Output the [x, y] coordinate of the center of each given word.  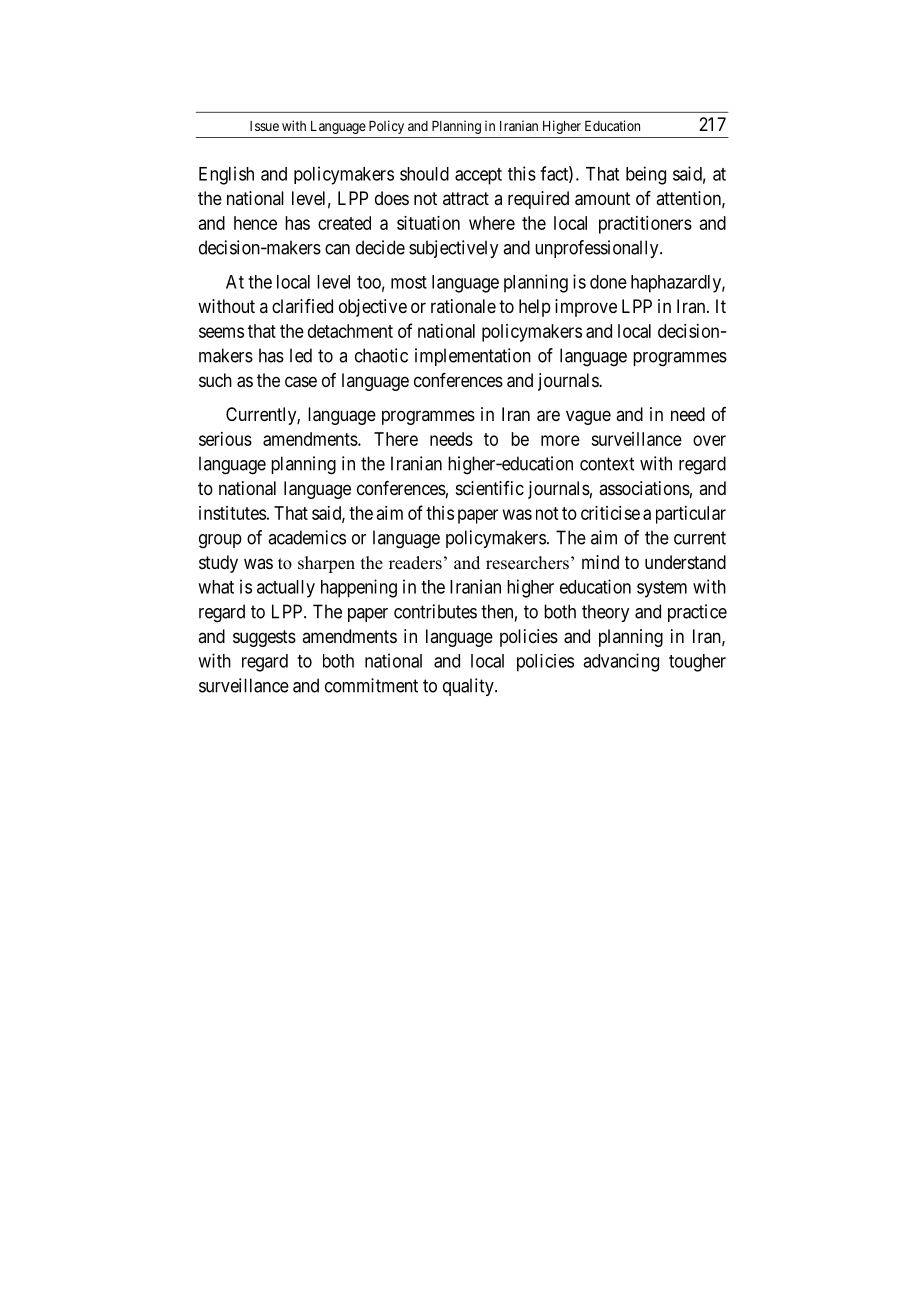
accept [478, 176]
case [301, 382]
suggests [264, 638]
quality [469, 687]
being [646, 175]
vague [588, 417]
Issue [264, 126]
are [548, 416]
